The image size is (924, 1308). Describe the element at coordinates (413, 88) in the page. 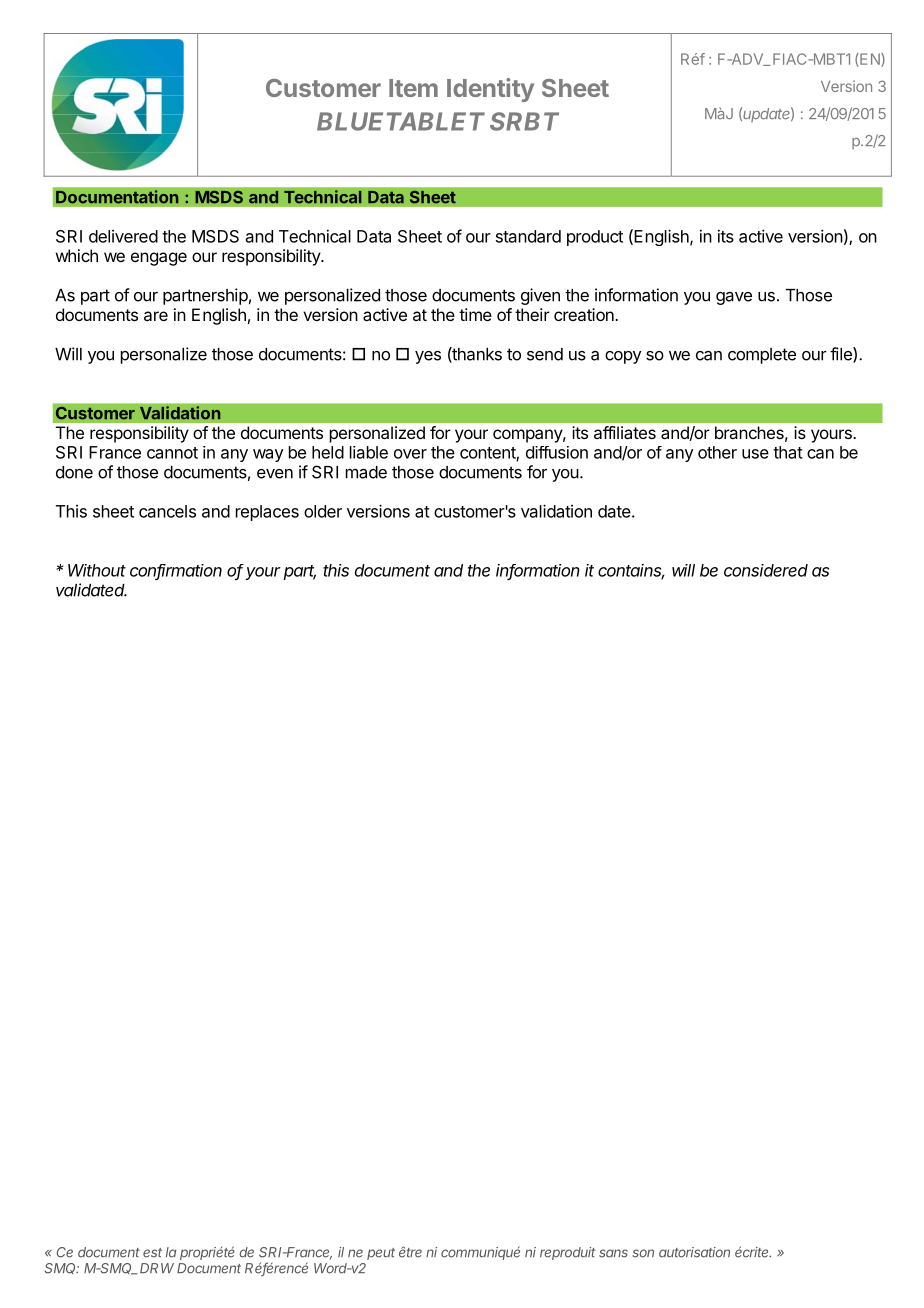

I see `Item` at that location.
